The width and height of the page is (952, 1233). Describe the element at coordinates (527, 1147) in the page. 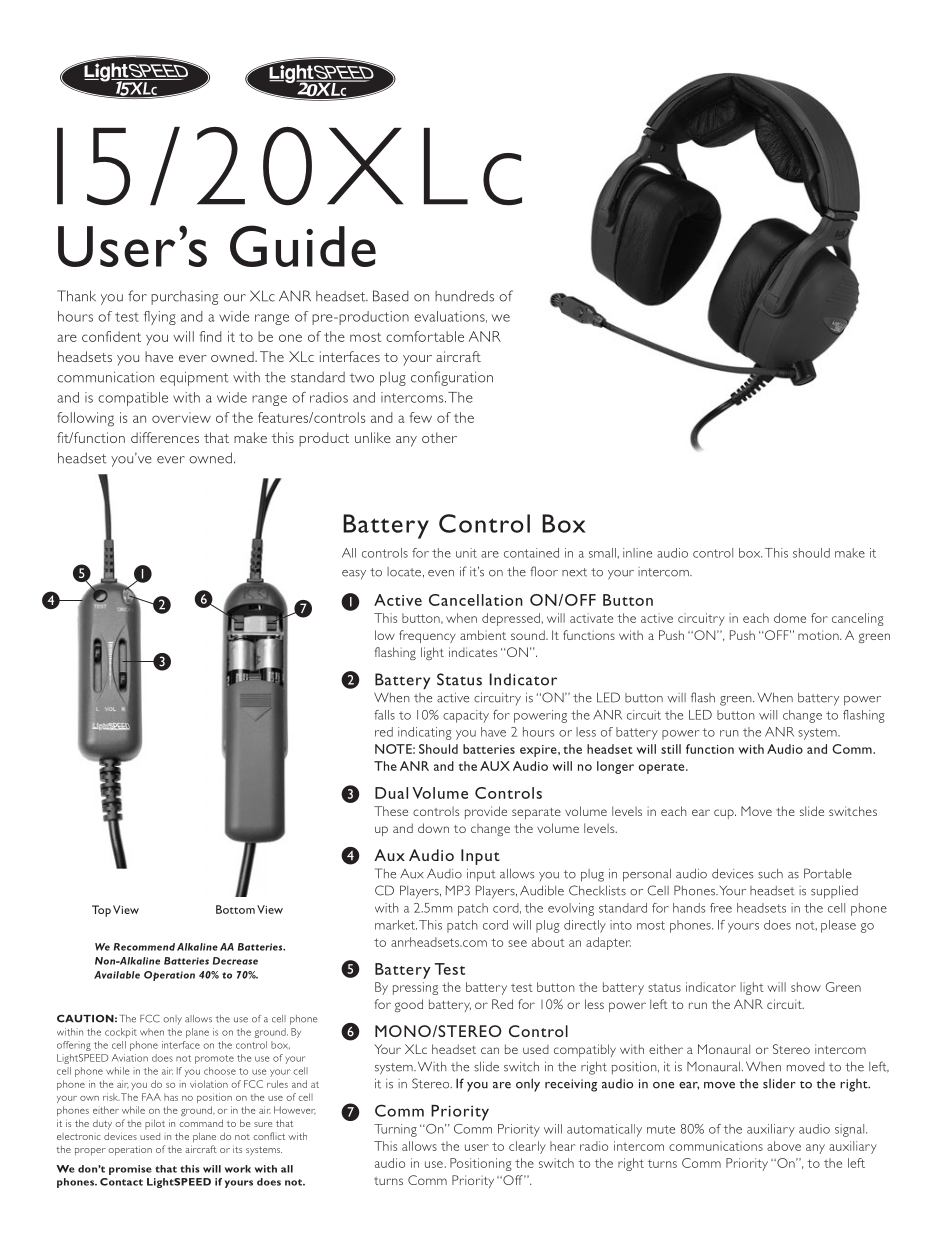

I see `clearly` at that location.
